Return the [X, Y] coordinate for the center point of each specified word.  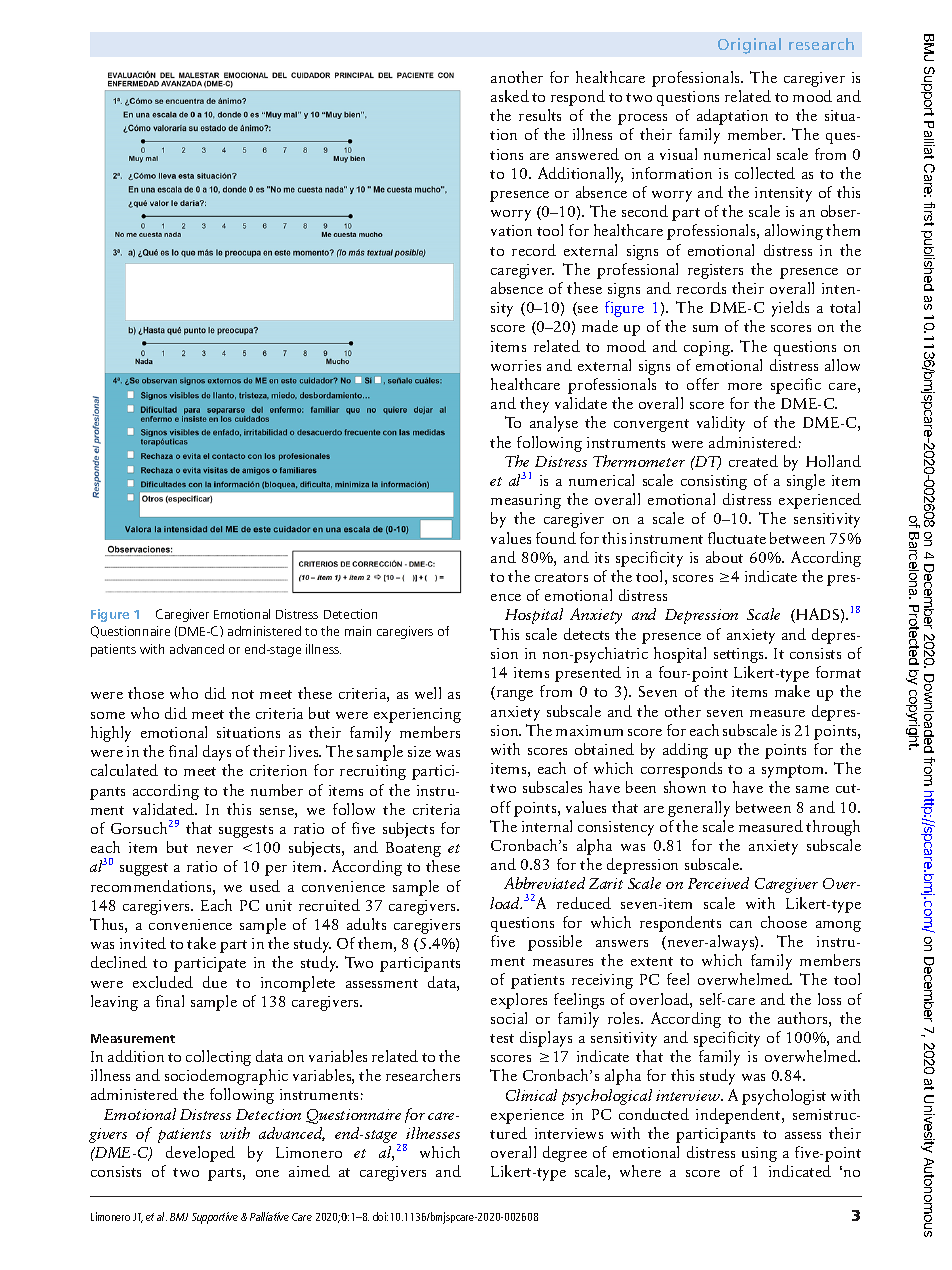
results [540, 115]
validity [721, 424]
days [217, 753]
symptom [794, 771]
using [759, 1154]
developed [200, 1154]
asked [510, 96]
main [358, 631]
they [534, 405]
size [419, 751]
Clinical [531, 1095]
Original [749, 46]
